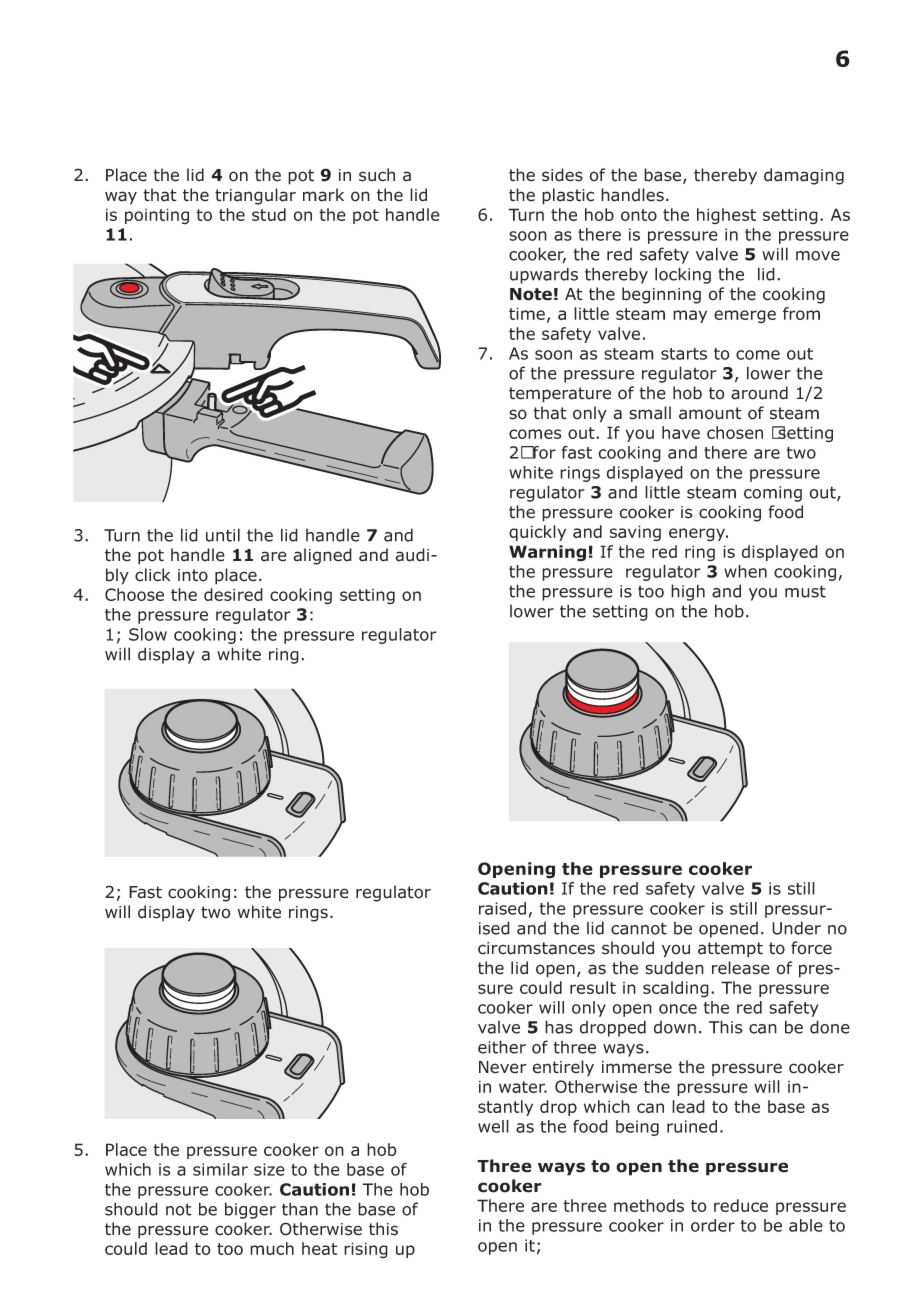 Image resolution: width=924 pixels, height=1311 pixels. Describe the element at coordinates (493, 1126) in the screenshot. I see `well` at that location.
